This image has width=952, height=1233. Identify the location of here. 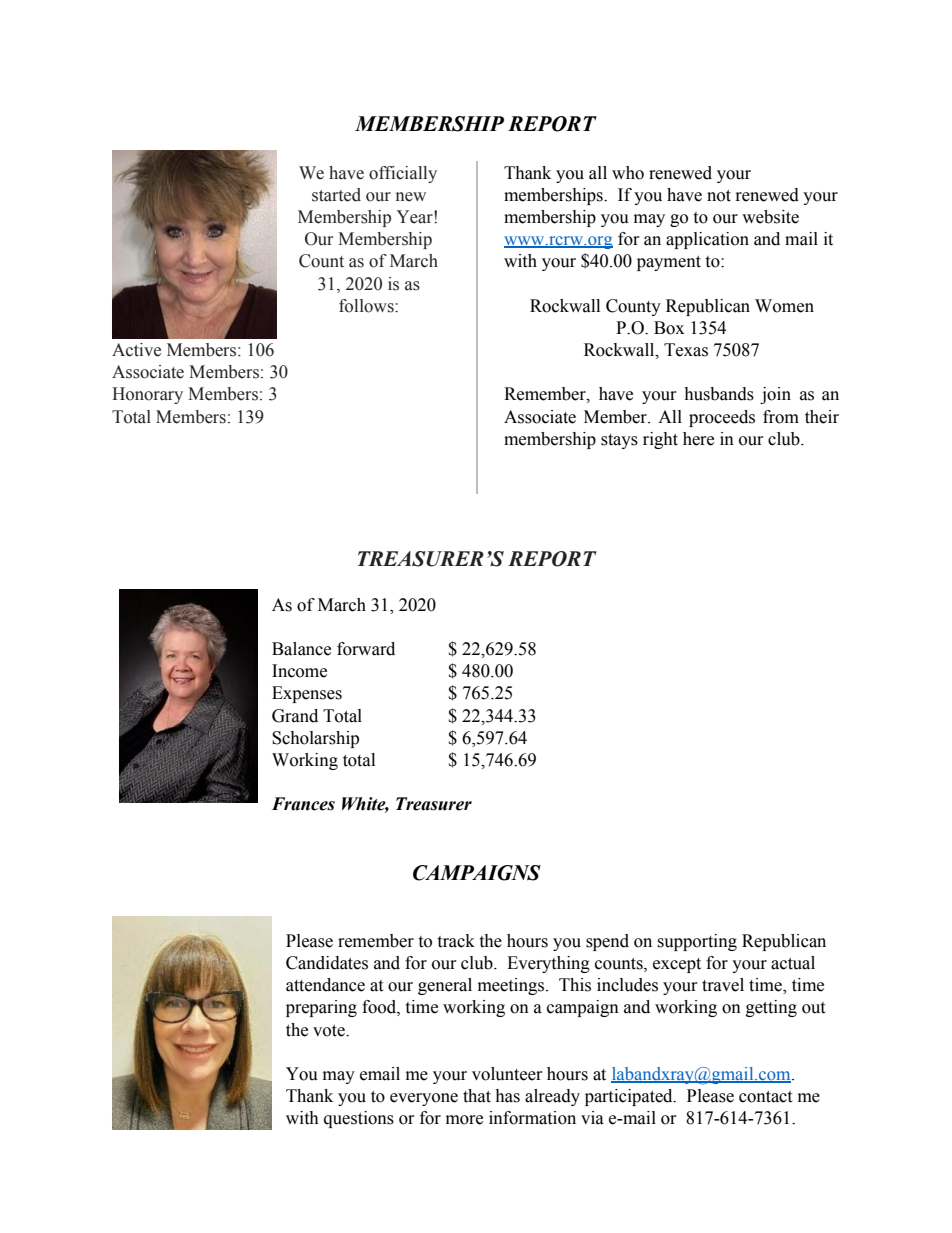
(698, 439).
